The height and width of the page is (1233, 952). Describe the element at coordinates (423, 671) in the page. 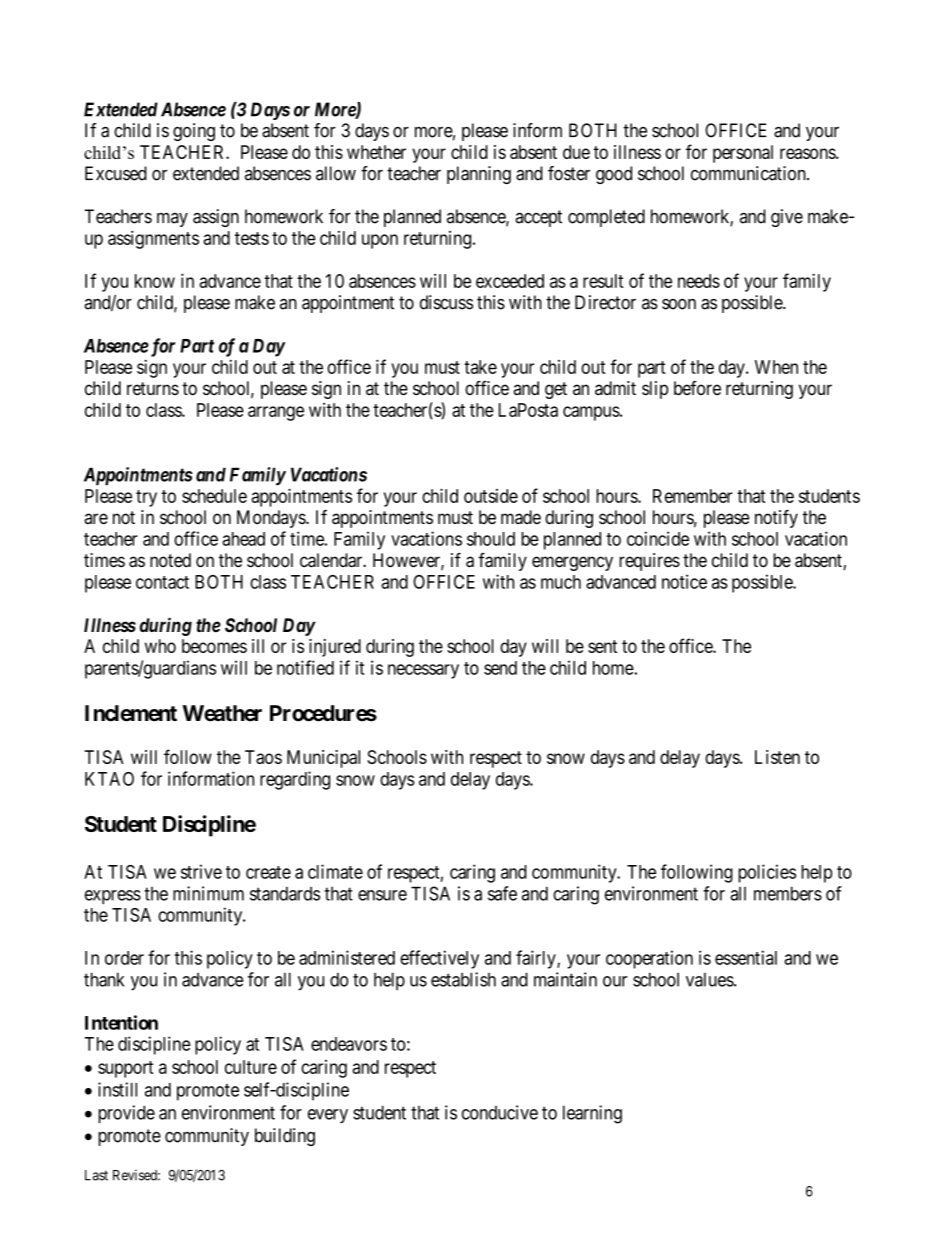

I see `necessary` at that location.
